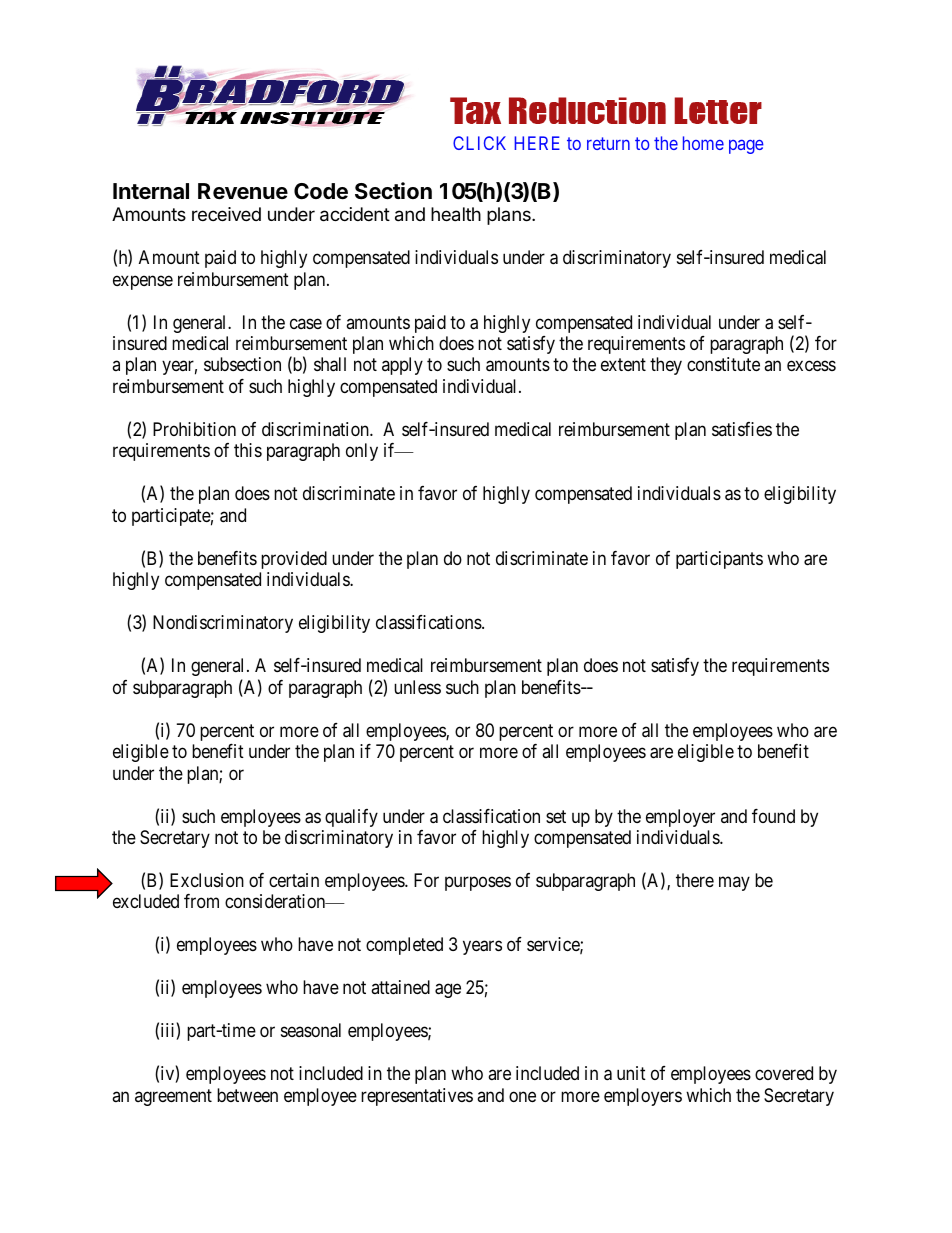 This image has width=952, height=1233. I want to click on found, so click(773, 816).
